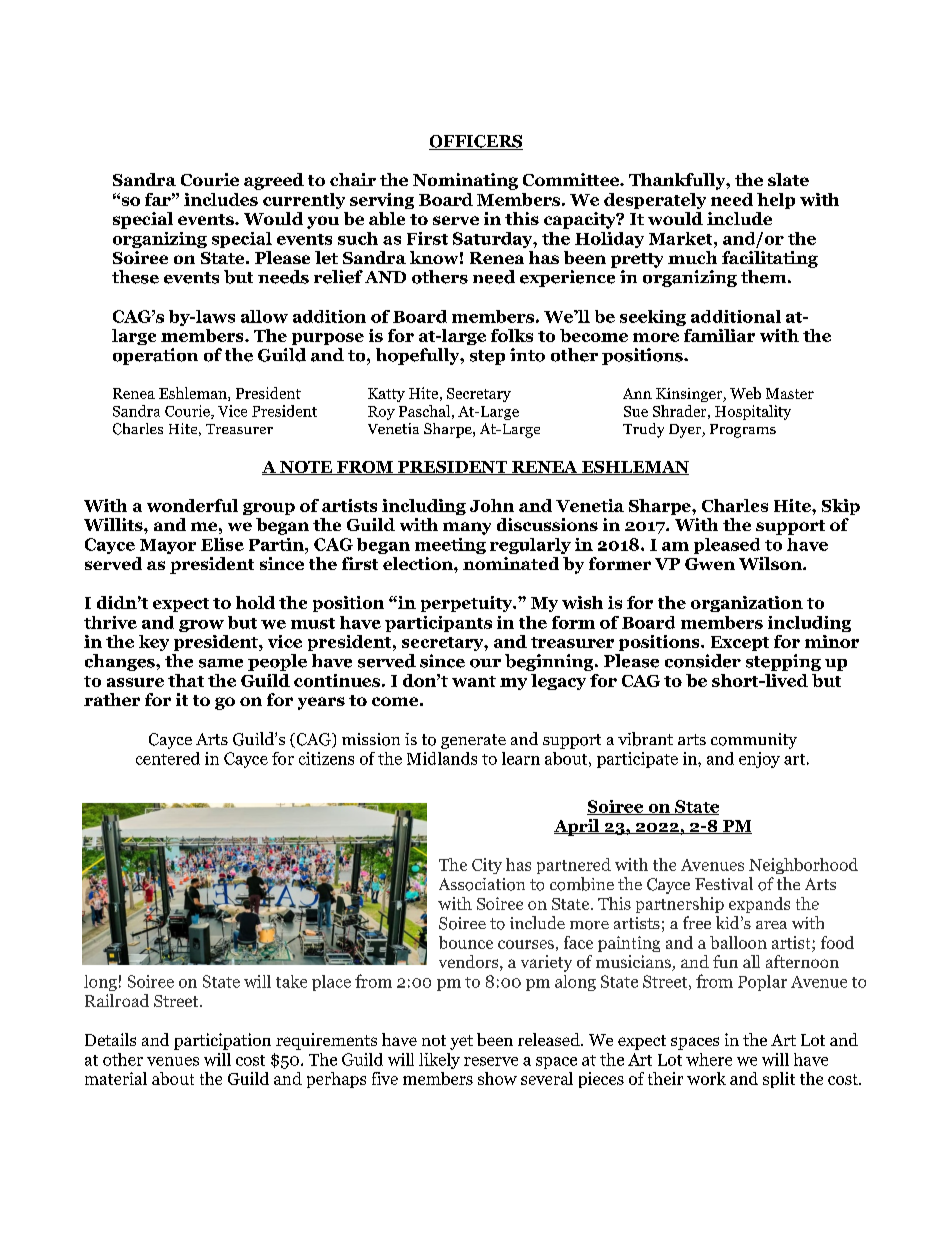 Image resolution: width=952 pixels, height=1233 pixels. What do you see at coordinates (201, 626) in the screenshot?
I see `grow` at bounding box center [201, 626].
